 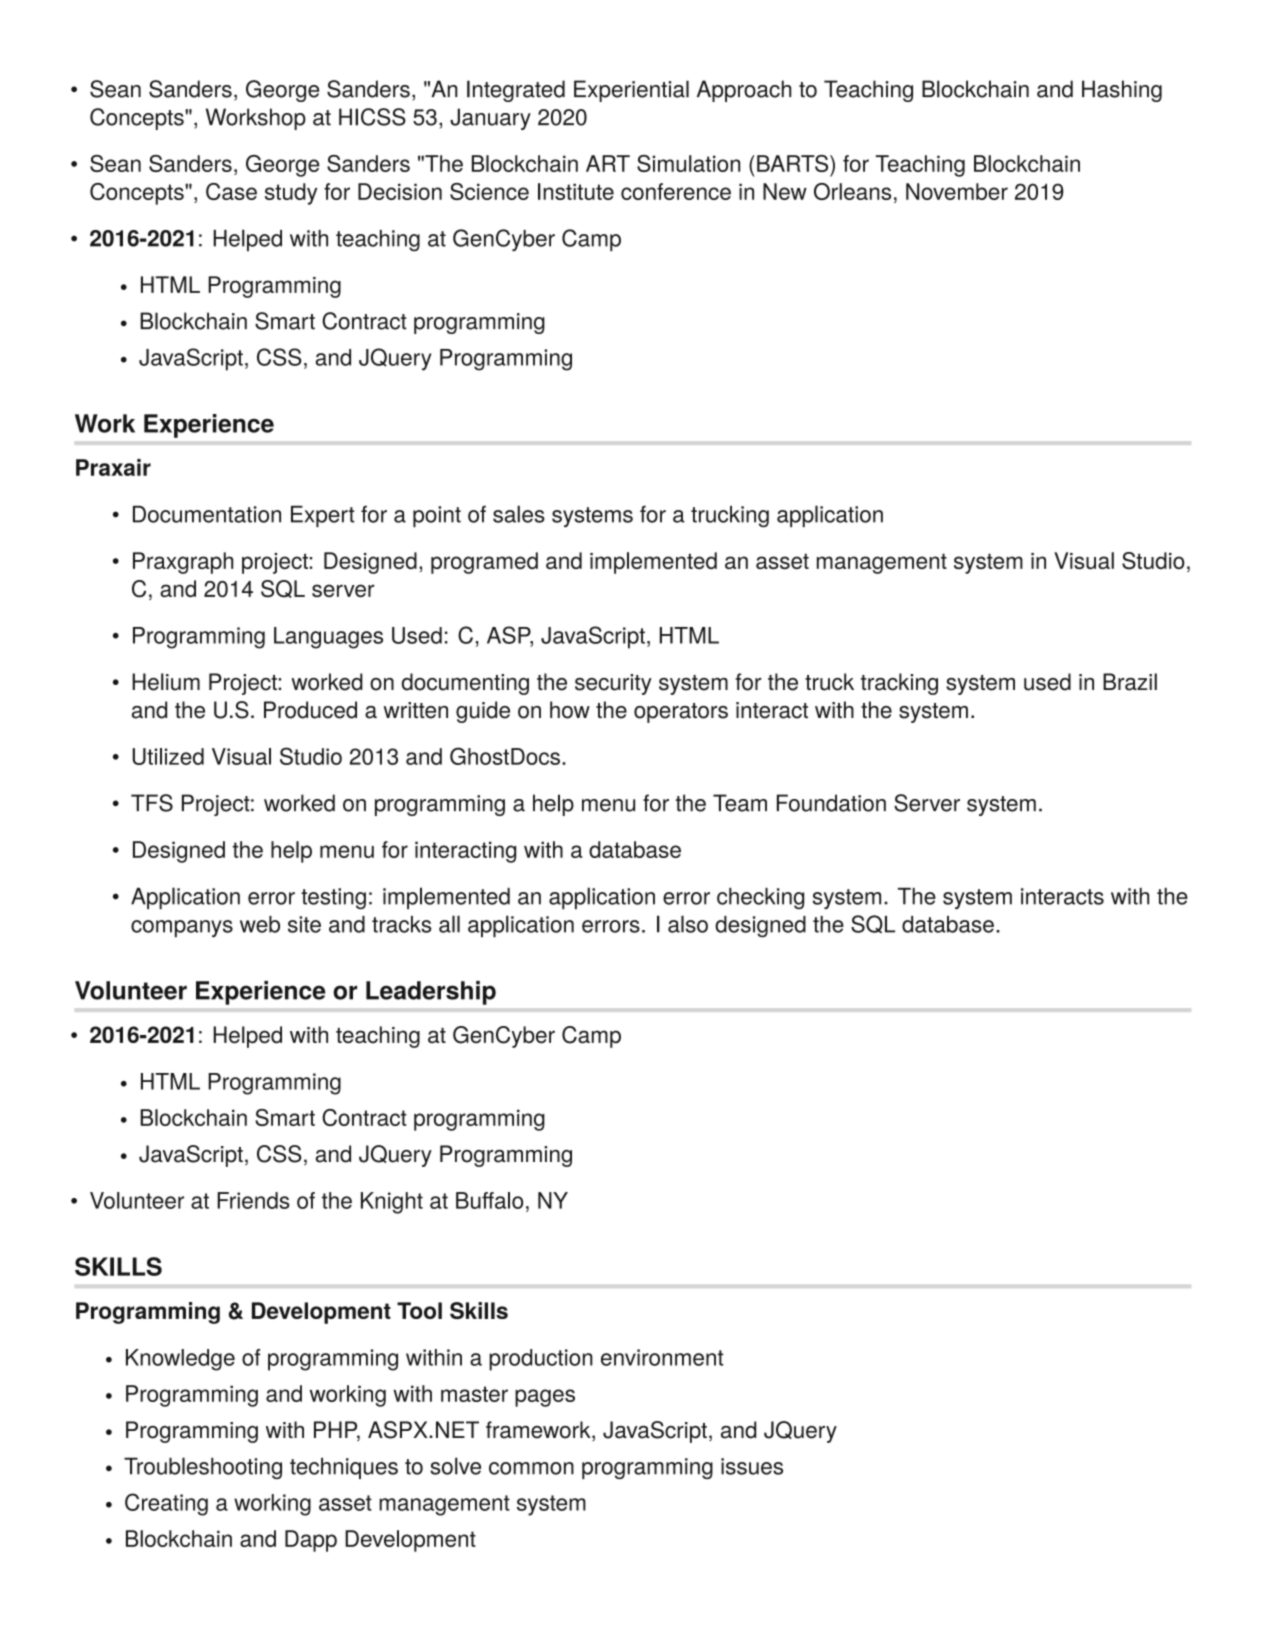 I want to click on security, so click(x=613, y=684).
